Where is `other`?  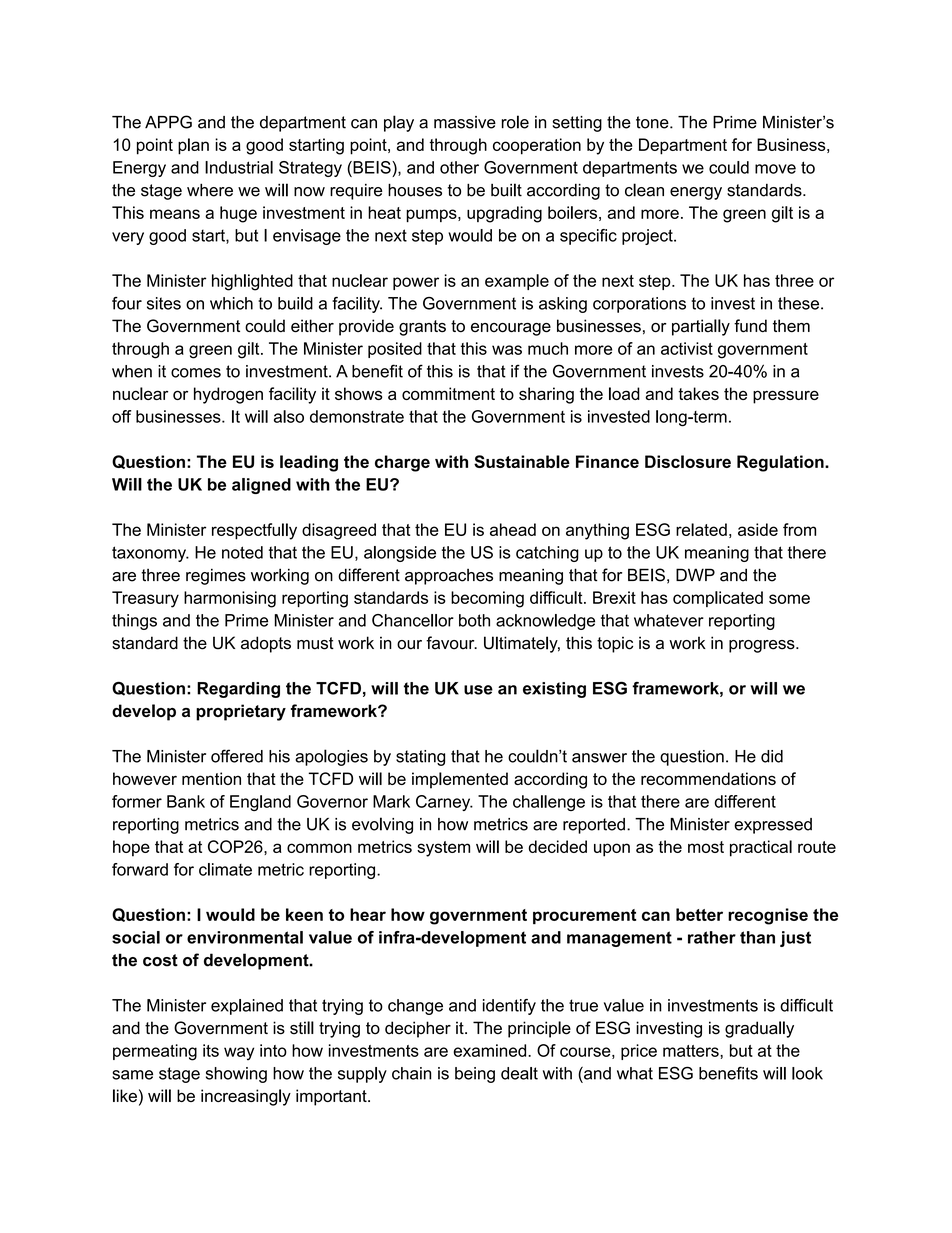
other is located at coordinates (459, 167).
